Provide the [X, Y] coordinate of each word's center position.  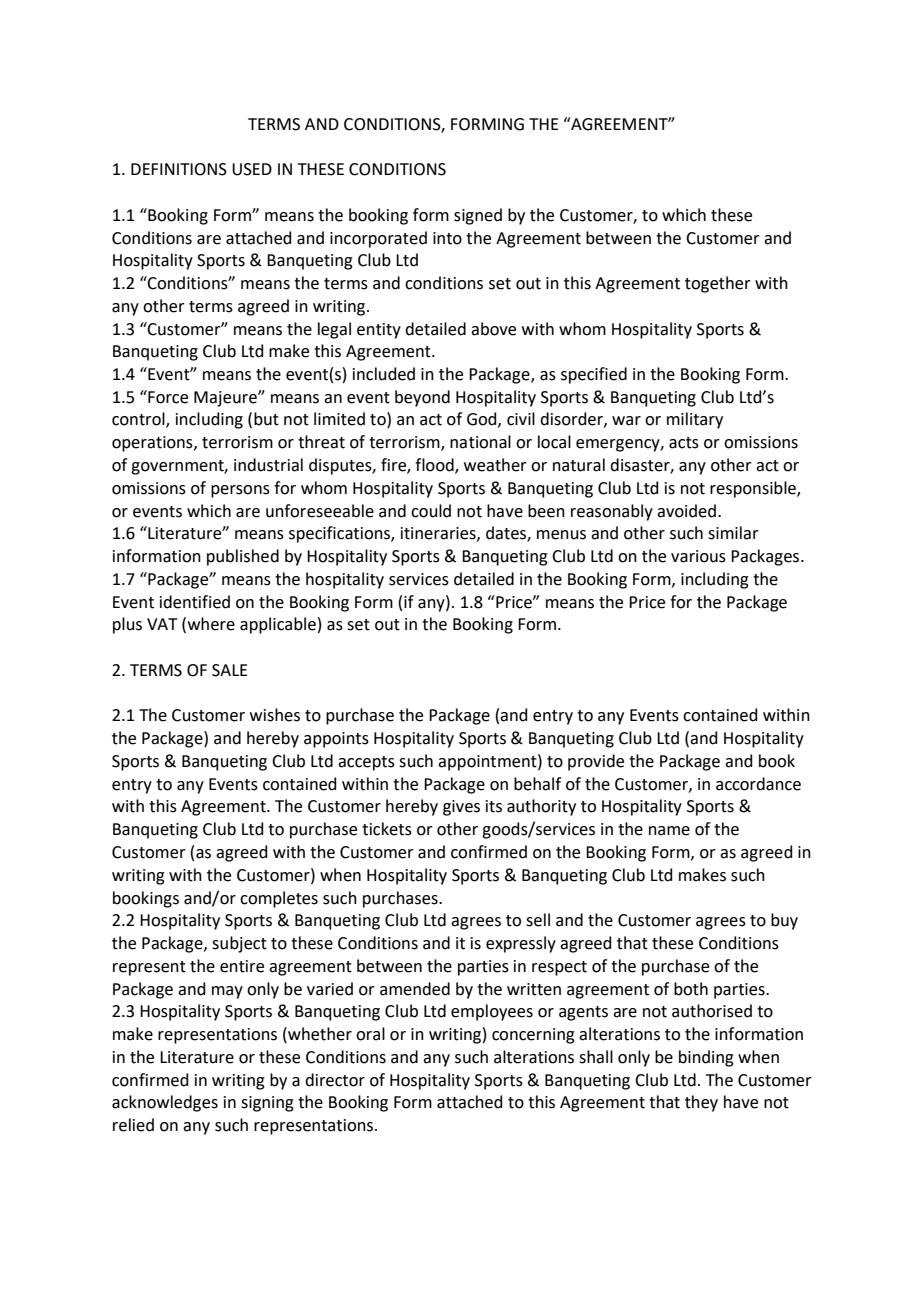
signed [478, 216]
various [698, 556]
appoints [336, 740]
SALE [230, 670]
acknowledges [165, 1103]
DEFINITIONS [179, 169]
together [718, 284]
